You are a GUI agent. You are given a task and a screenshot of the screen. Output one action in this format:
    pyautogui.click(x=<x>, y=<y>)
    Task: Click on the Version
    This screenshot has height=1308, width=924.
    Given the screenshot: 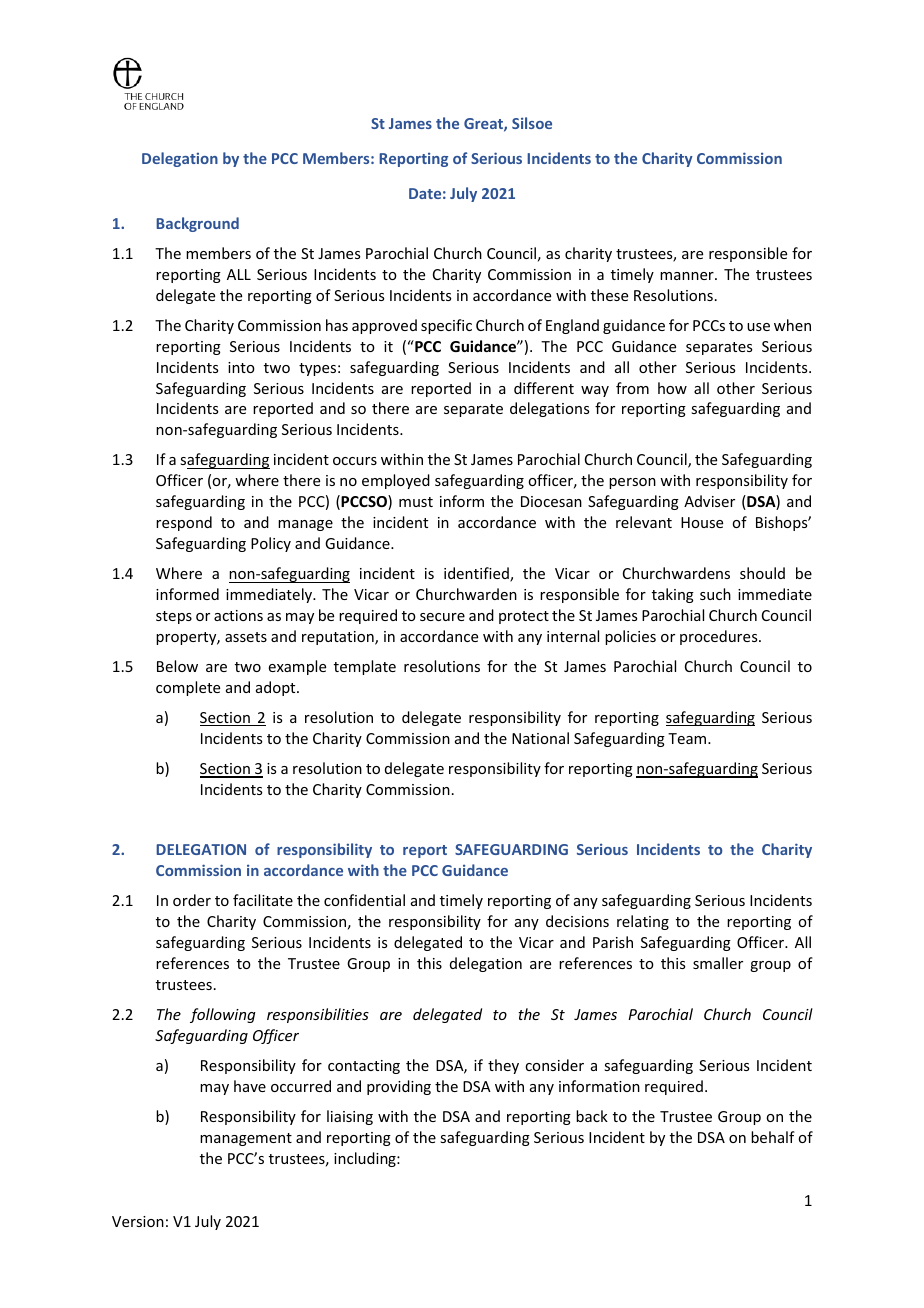 What is the action you would take?
    pyautogui.click(x=138, y=1221)
